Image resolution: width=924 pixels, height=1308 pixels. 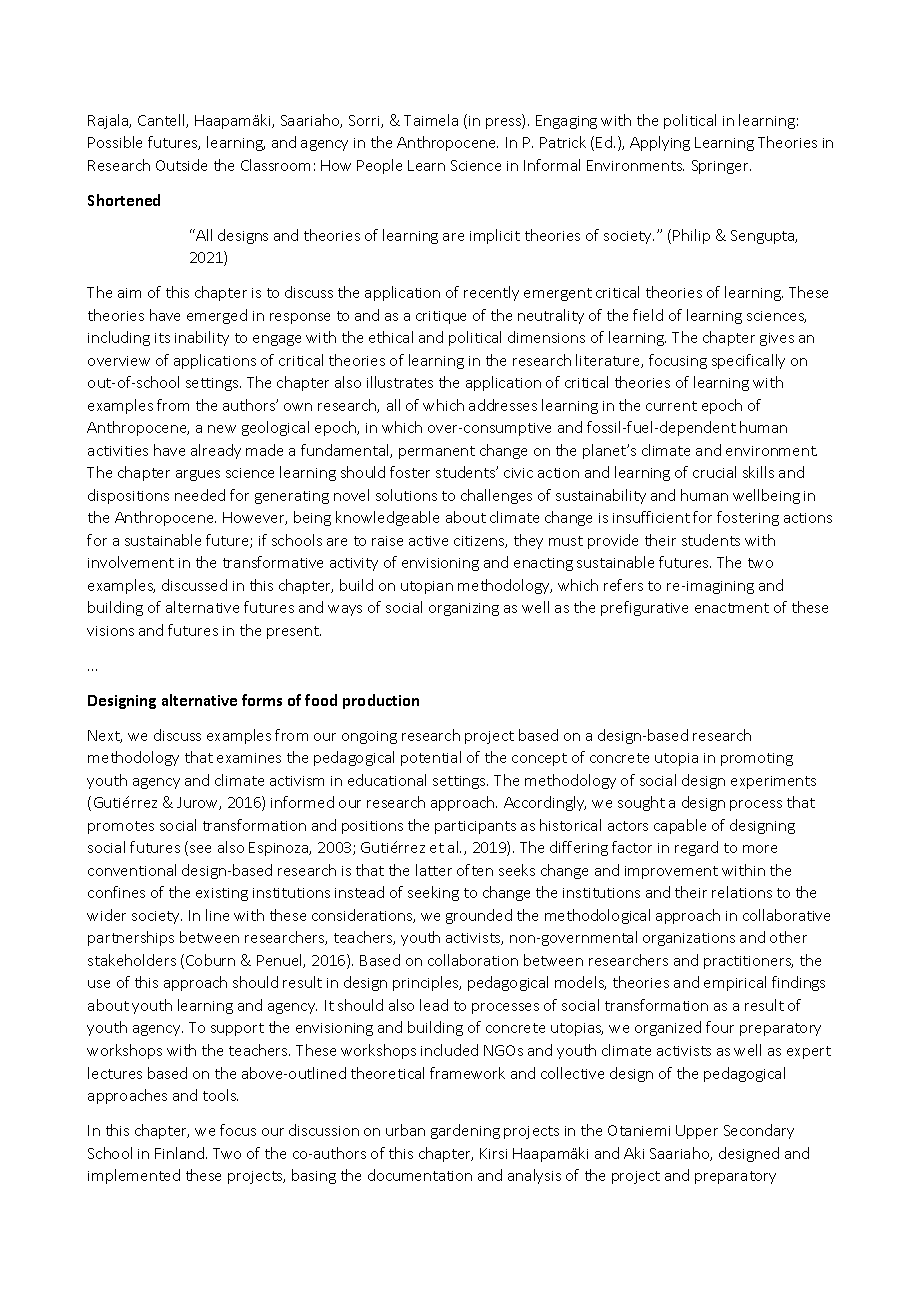 What do you see at coordinates (464, 609) in the document?
I see `organizing` at bounding box center [464, 609].
